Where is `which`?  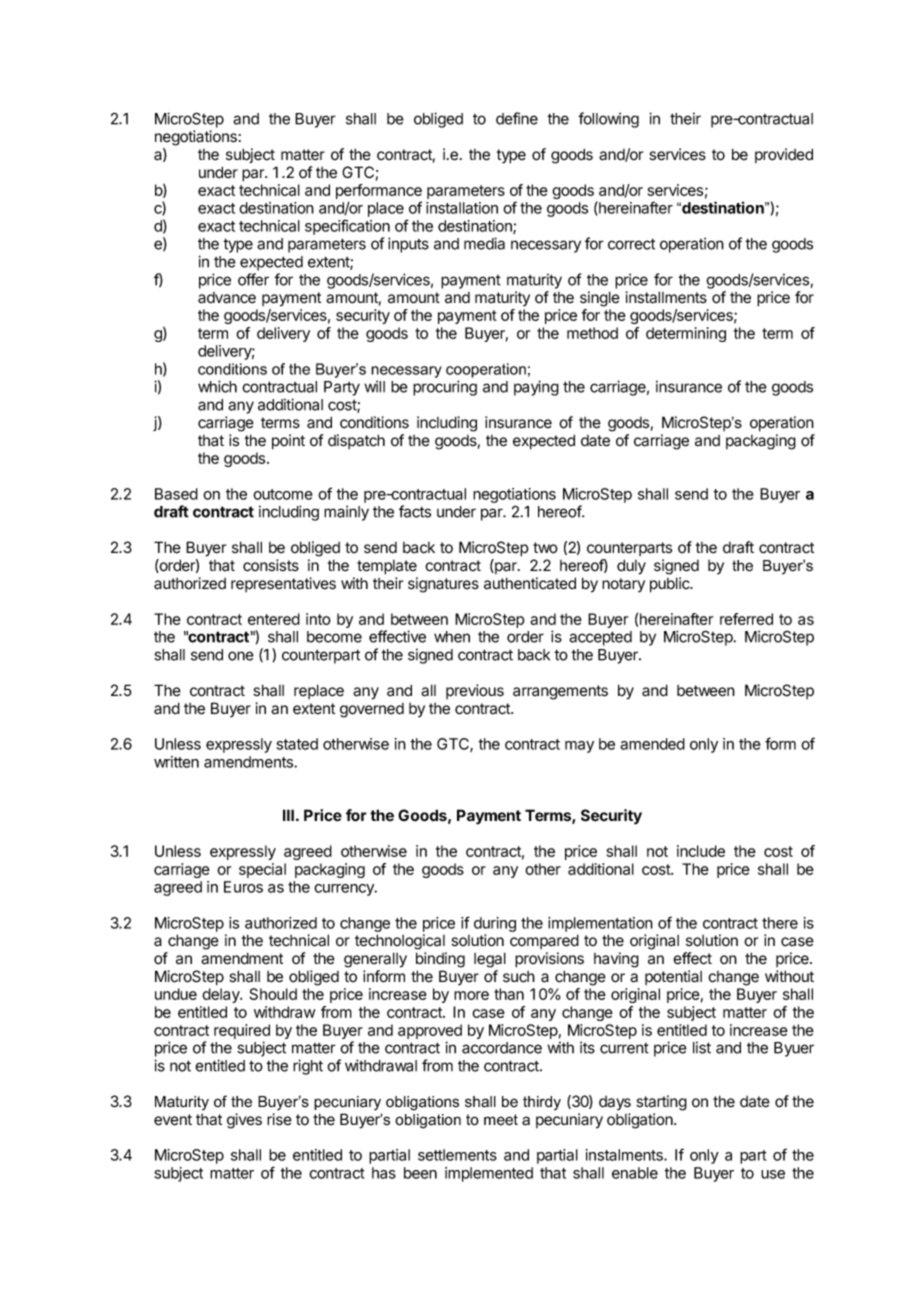
which is located at coordinates (217, 386).
